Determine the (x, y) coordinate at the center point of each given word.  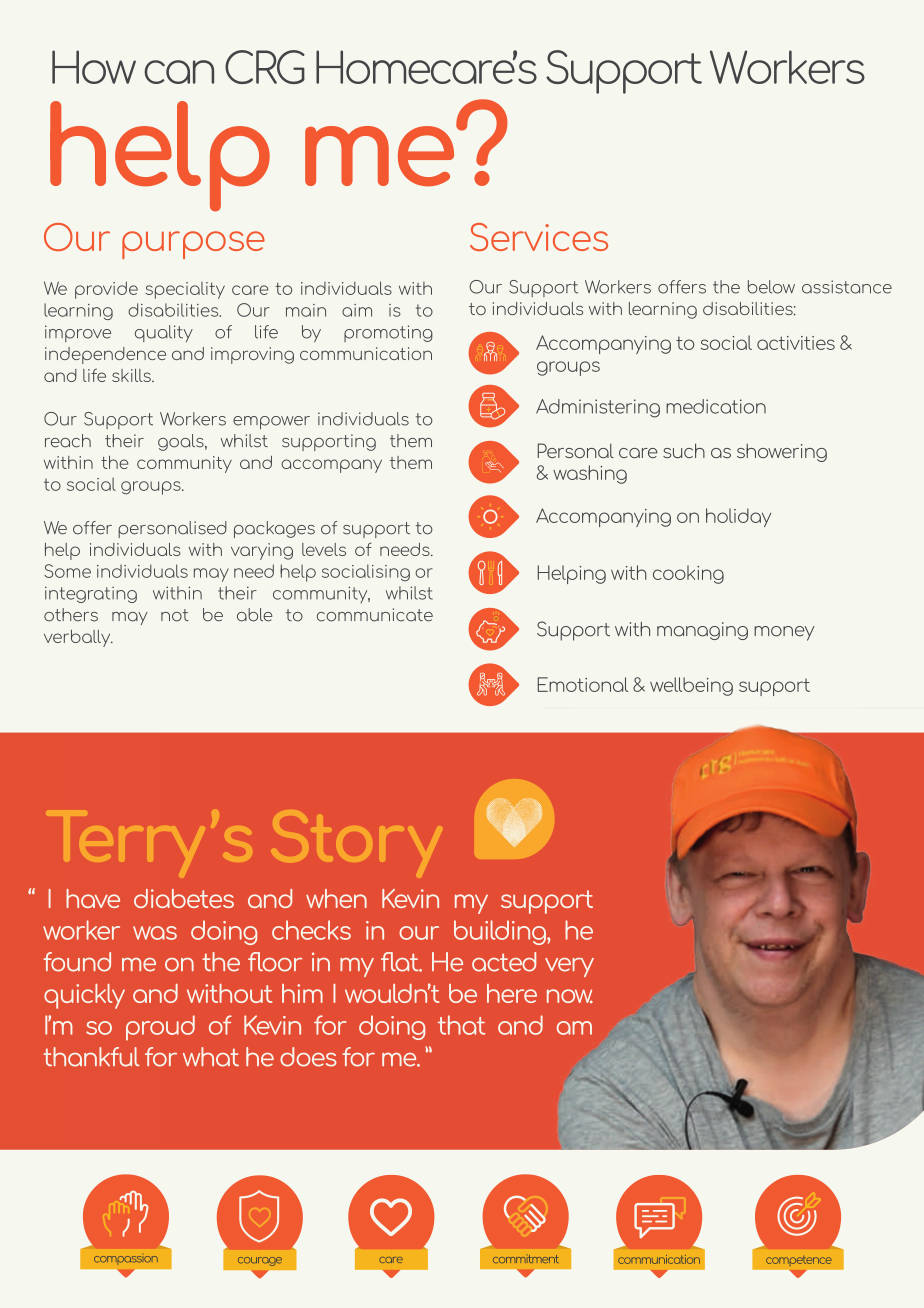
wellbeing (691, 686)
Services (539, 237)
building (501, 932)
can (179, 72)
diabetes (184, 898)
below (771, 287)
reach (68, 441)
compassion (126, 1259)
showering (782, 453)
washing (590, 474)
